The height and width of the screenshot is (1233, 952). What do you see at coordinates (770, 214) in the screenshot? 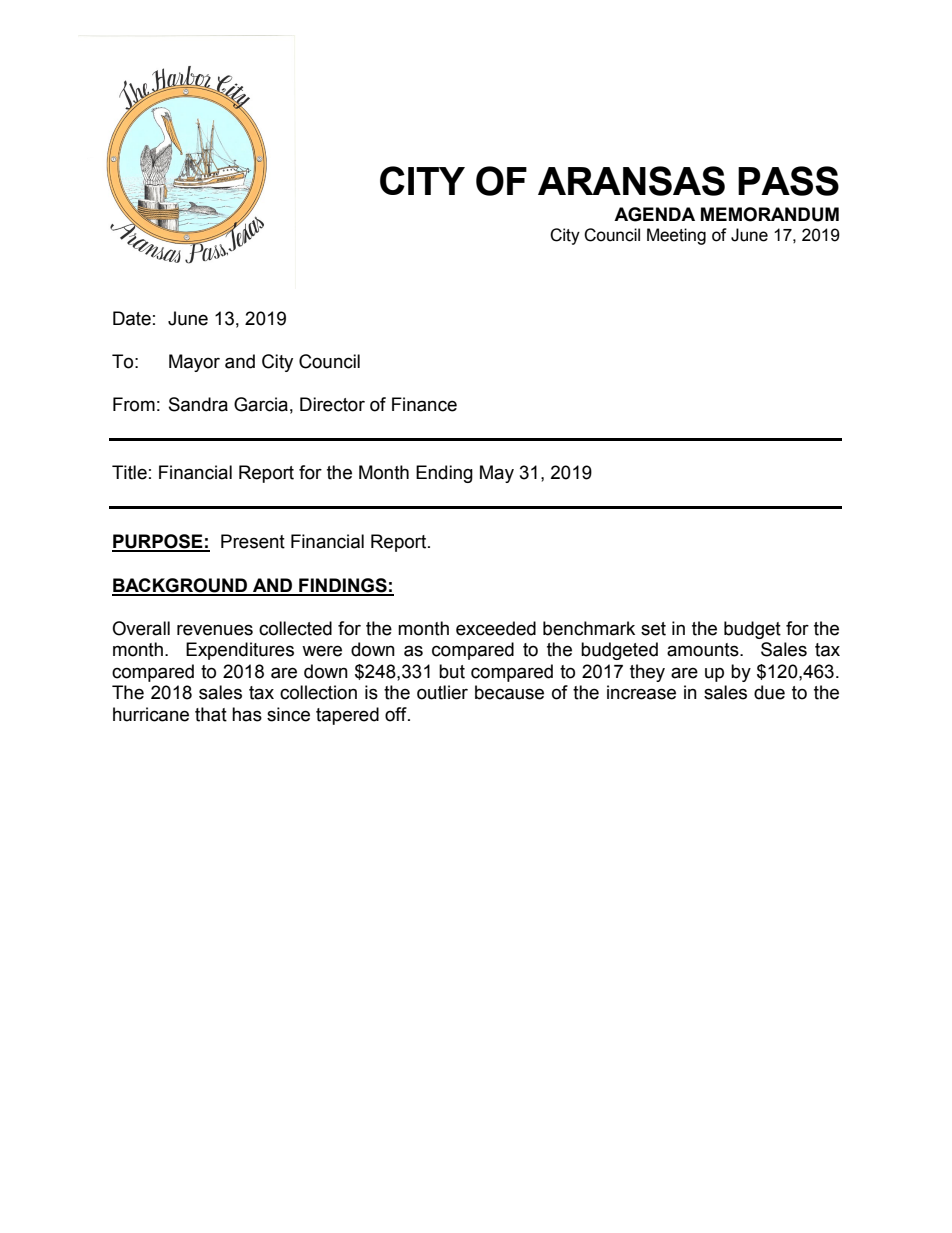
I see `MEMORANDUM` at bounding box center [770, 214].
